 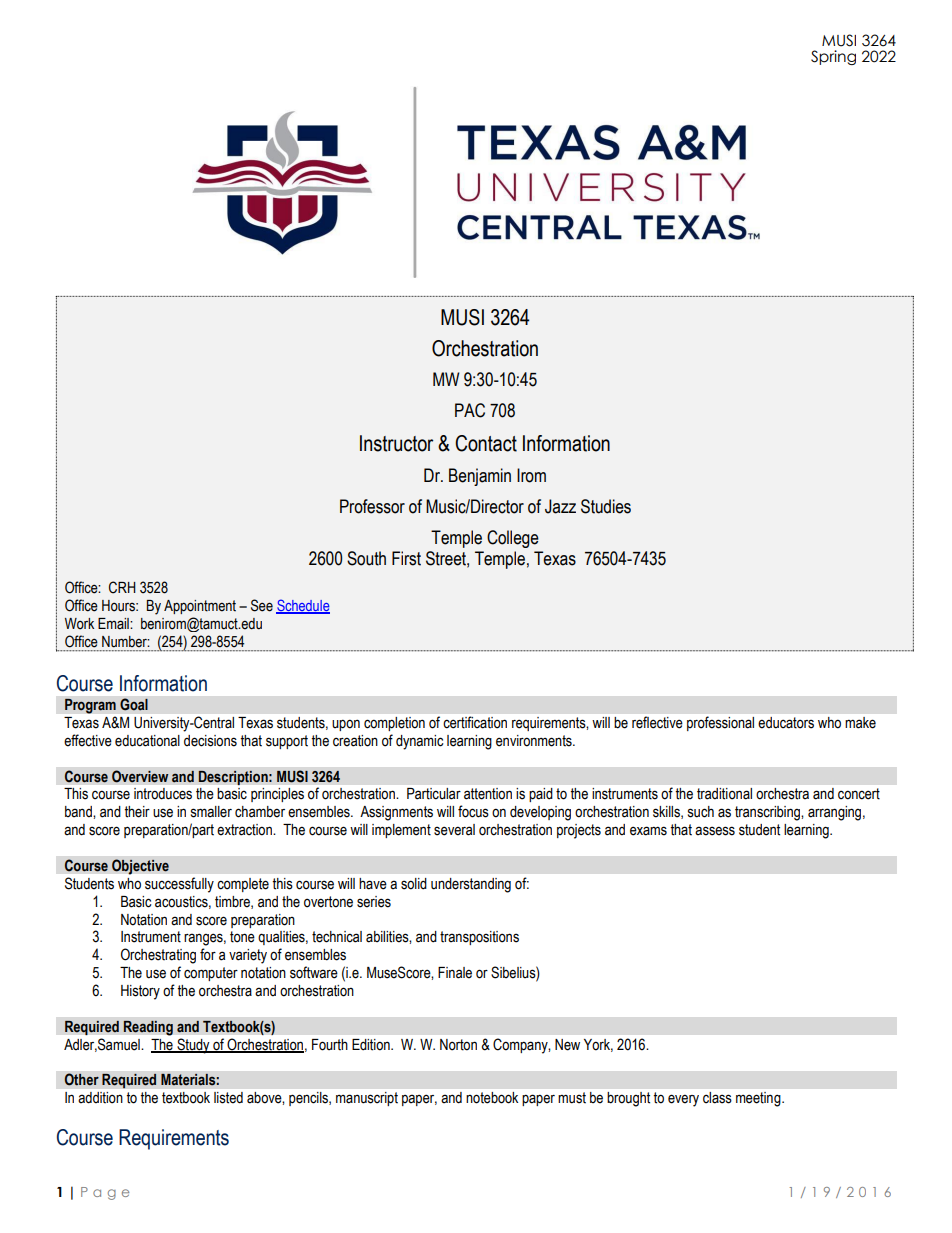 What do you see at coordinates (833, 57) in the screenshot?
I see `Spring` at bounding box center [833, 57].
